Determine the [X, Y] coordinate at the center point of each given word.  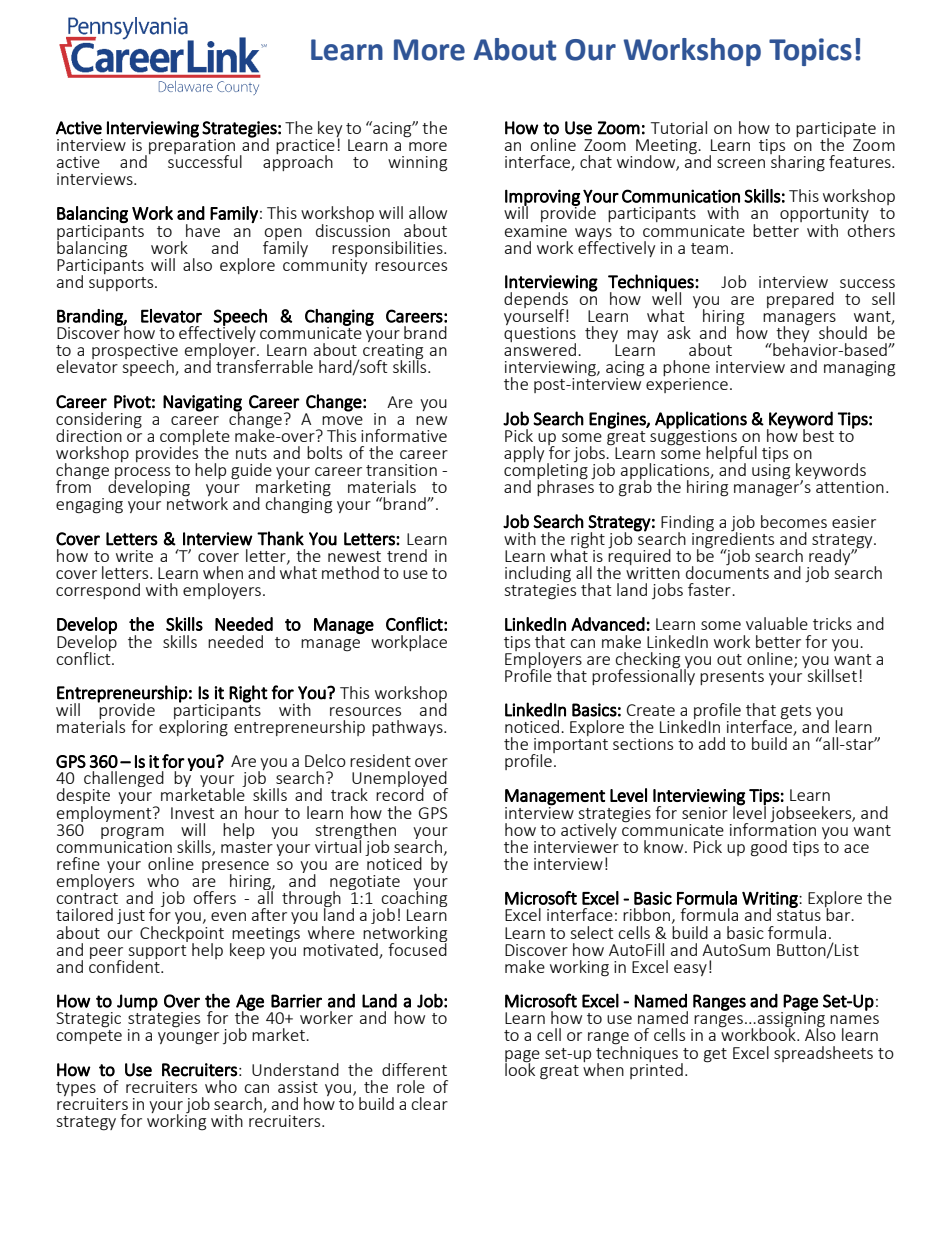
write [134, 556]
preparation [192, 147]
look [520, 1068]
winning [417, 164]
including [538, 575]
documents [727, 571]
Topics [810, 52]
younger [188, 1038]
